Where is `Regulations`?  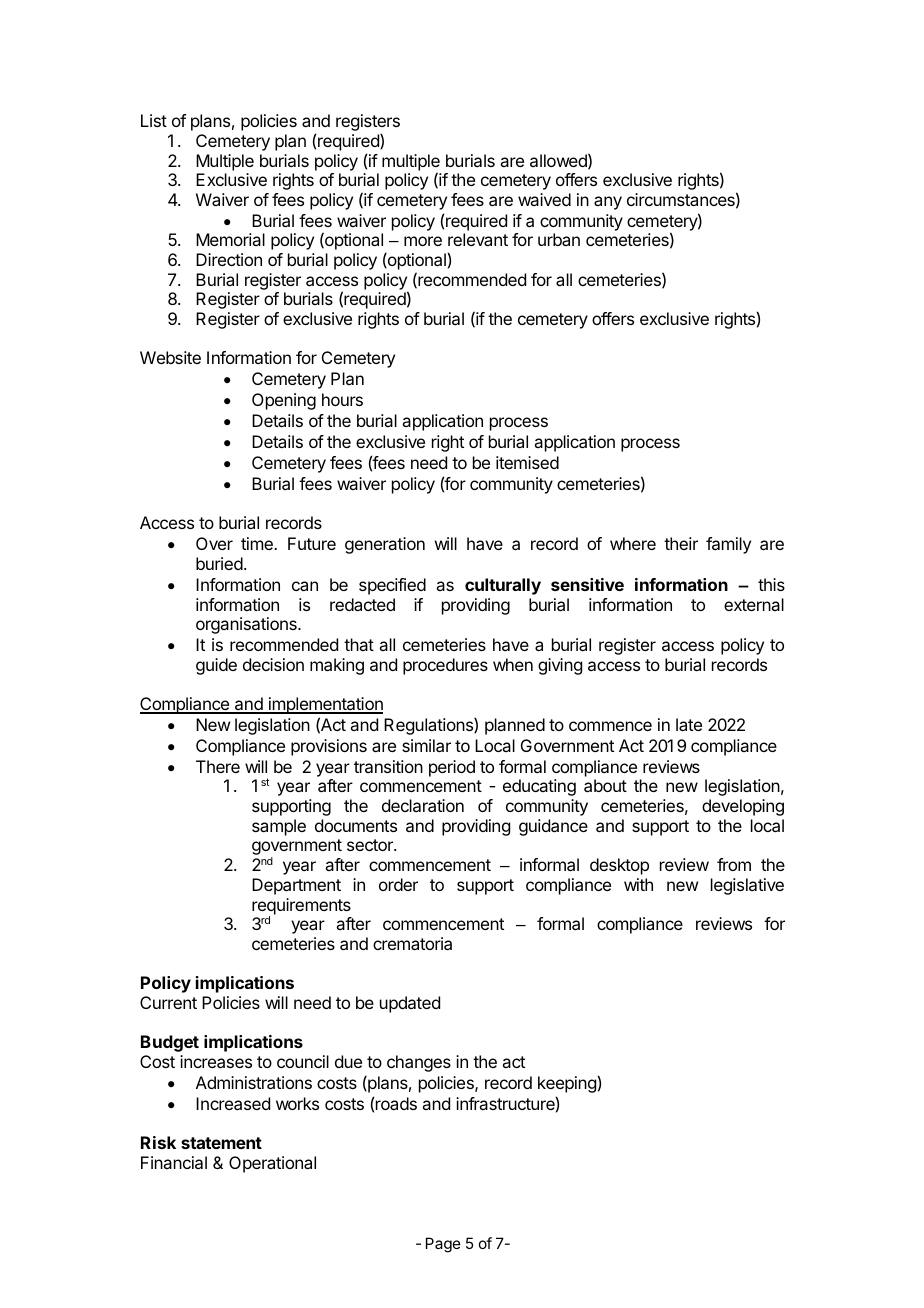 Regulations is located at coordinates (429, 726).
